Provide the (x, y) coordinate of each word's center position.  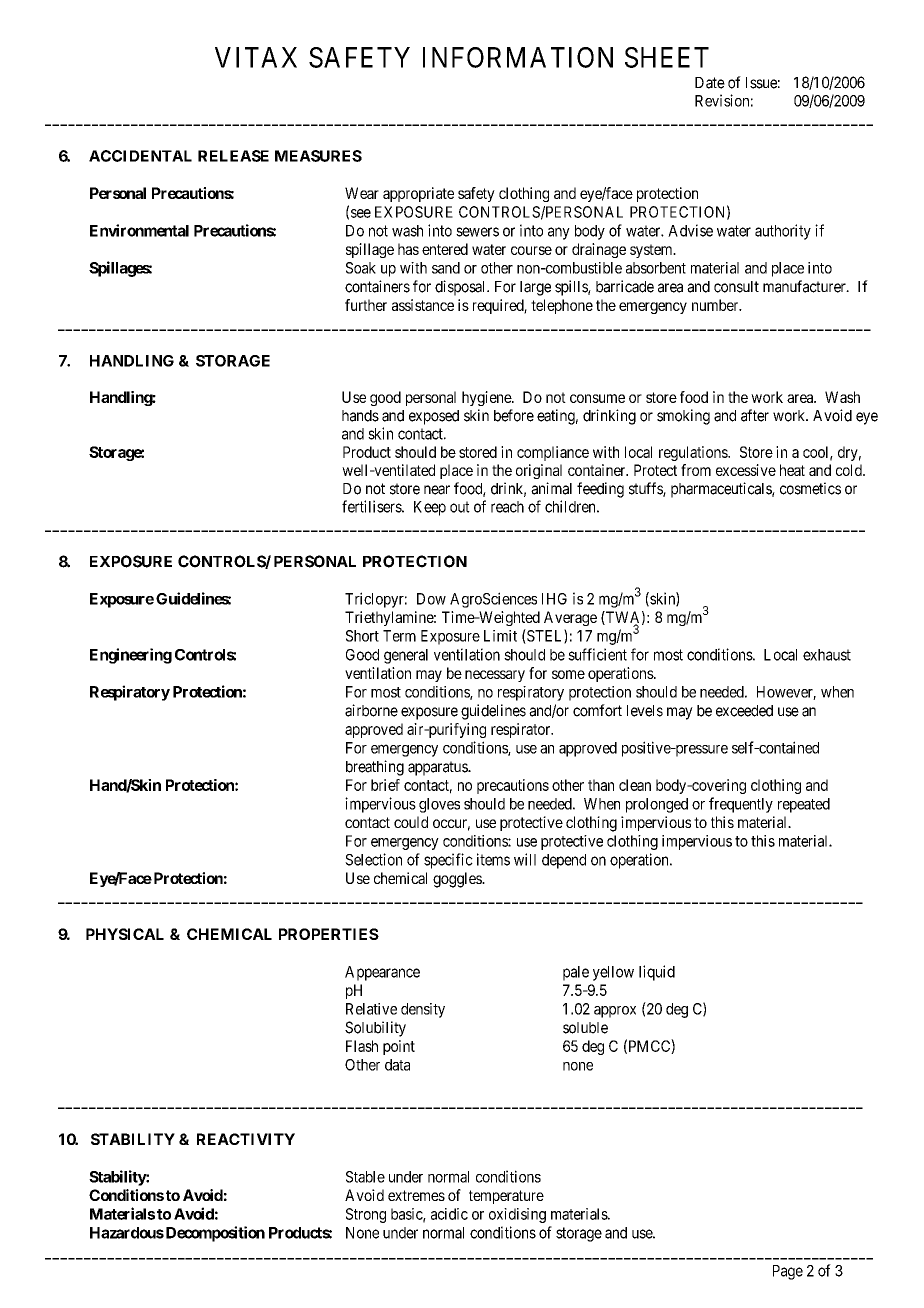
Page (788, 1272)
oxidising (517, 1215)
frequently (741, 805)
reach (507, 507)
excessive (746, 470)
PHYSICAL (125, 934)
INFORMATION (518, 57)
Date (710, 83)
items (493, 859)
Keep (430, 508)
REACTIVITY (246, 1139)
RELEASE (233, 156)
